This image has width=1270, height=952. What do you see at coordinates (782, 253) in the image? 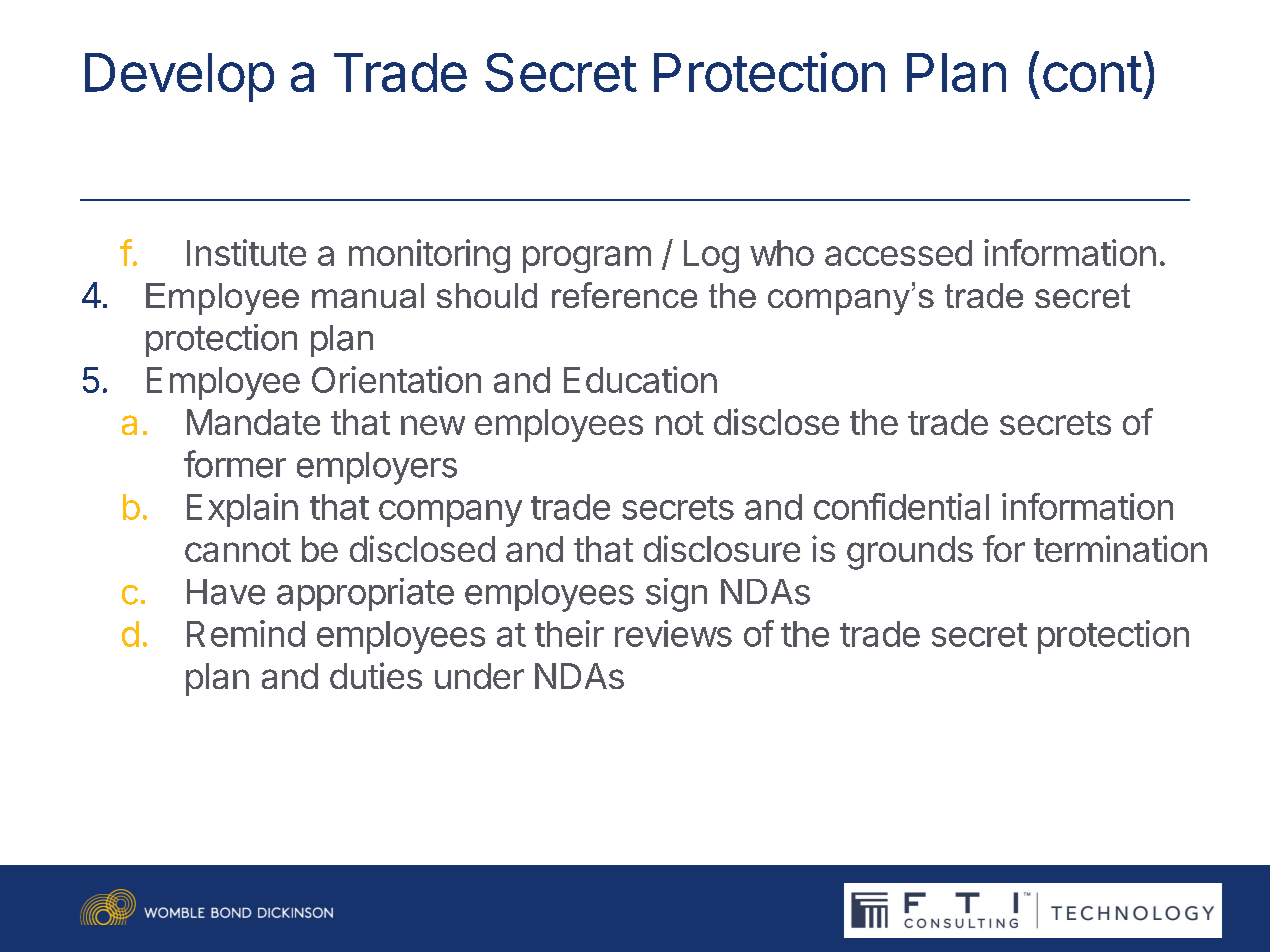
I see `who` at bounding box center [782, 253].
